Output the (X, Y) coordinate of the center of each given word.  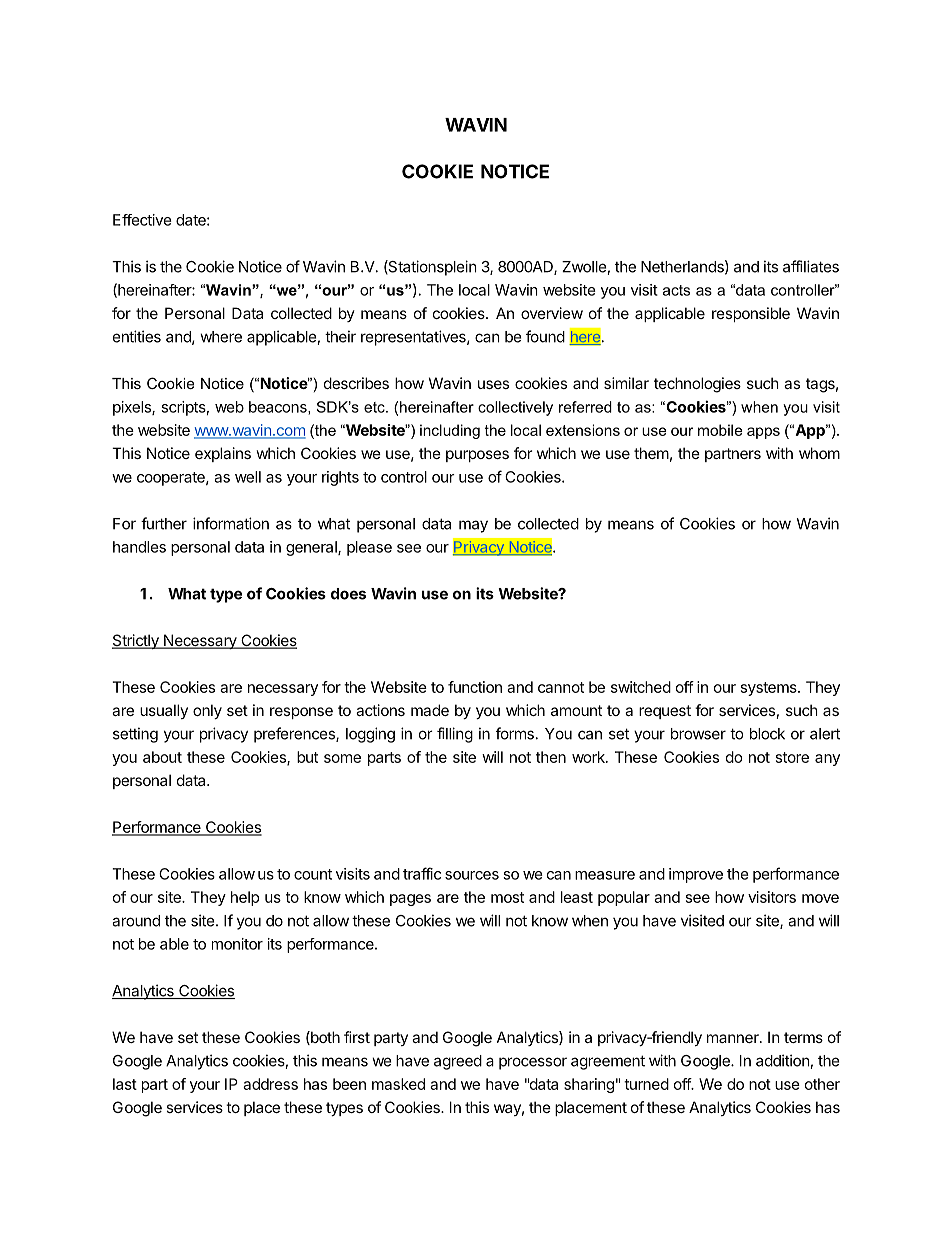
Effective (142, 220)
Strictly (136, 641)
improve (696, 875)
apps (763, 433)
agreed (458, 1062)
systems (770, 689)
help (245, 898)
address (270, 1084)
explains (223, 454)
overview (552, 313)
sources (472, 875)
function (475, 687)
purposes (477, 456)
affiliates (811, 266)
